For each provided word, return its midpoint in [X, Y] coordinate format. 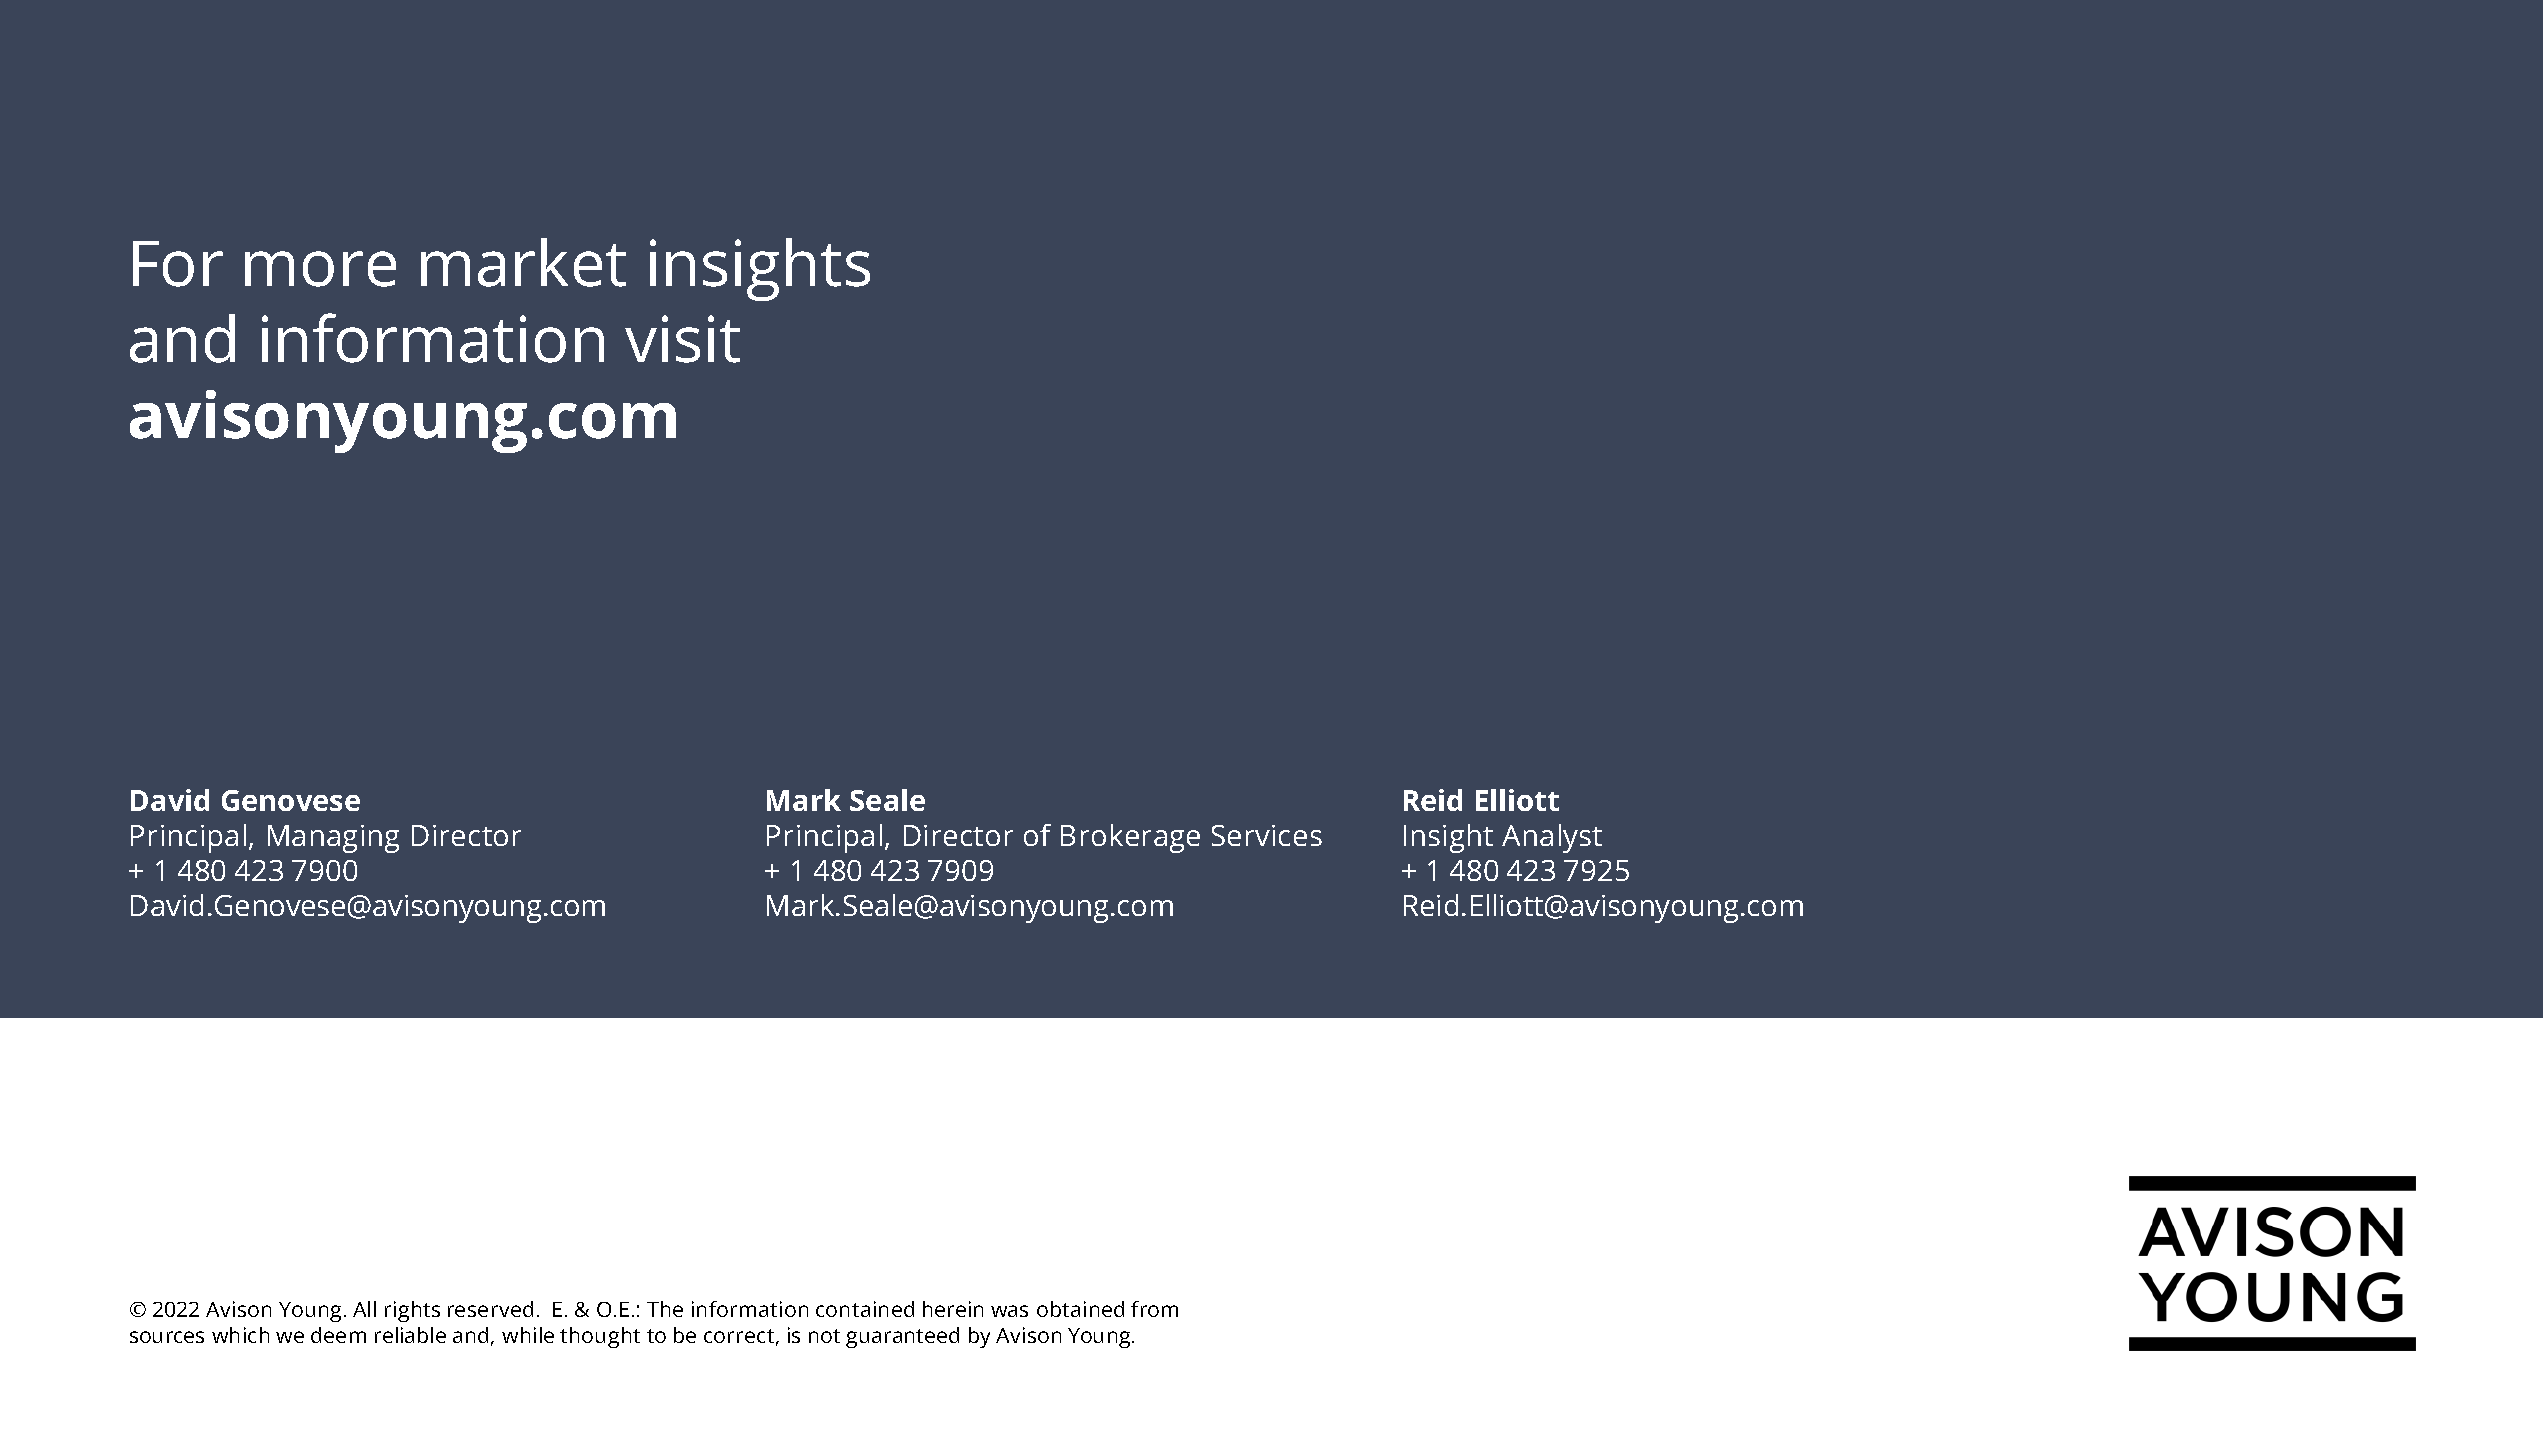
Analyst [1552, 838]
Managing [333, 839]
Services [1267, 835]
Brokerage [1130, 838]
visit [682, 339]
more [320, 269]
